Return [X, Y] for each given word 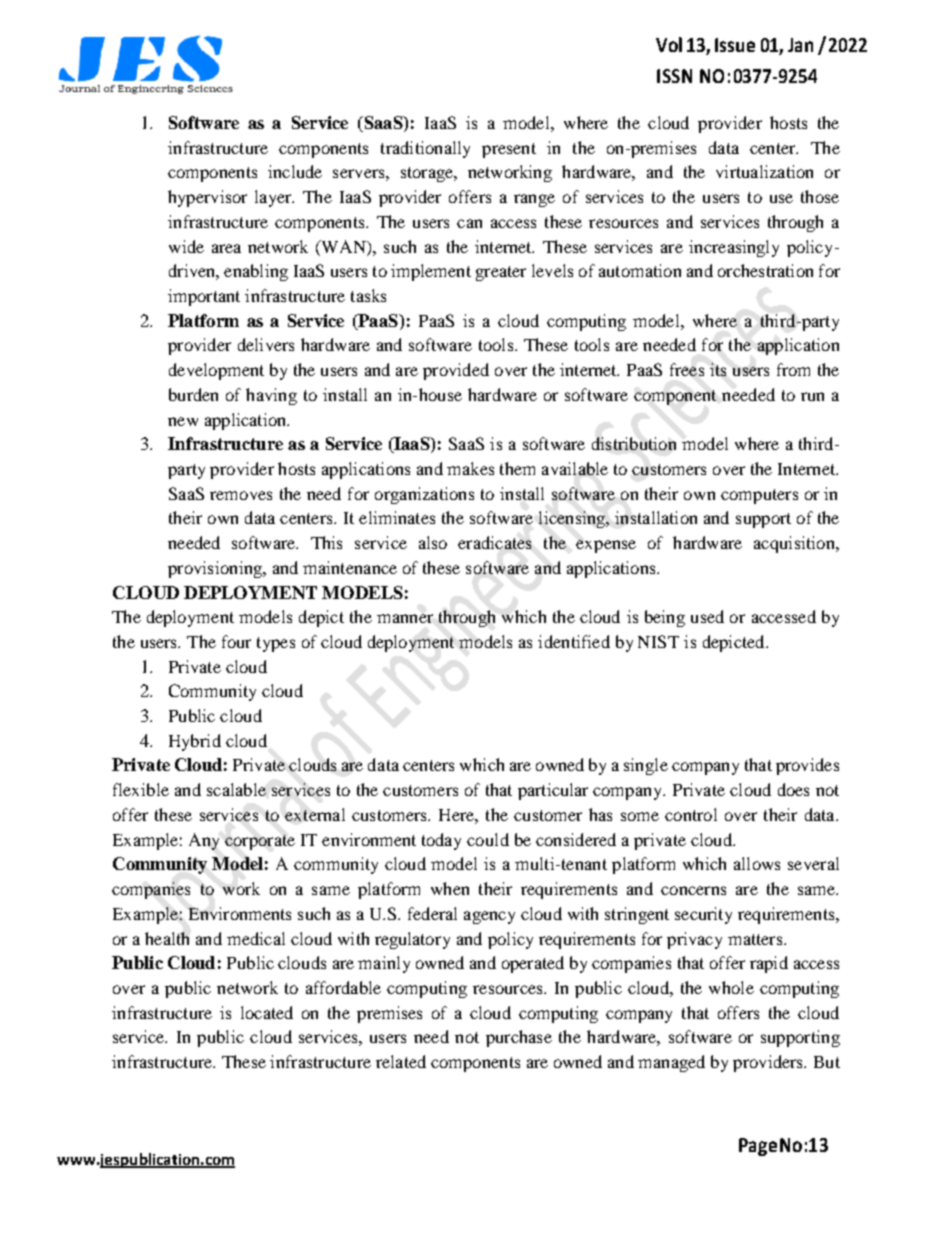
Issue [735, 45]
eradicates [494, 542]
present [509, 150]
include [295, 171]
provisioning [216, 569]
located [267, 1012]
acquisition [795, 544]
